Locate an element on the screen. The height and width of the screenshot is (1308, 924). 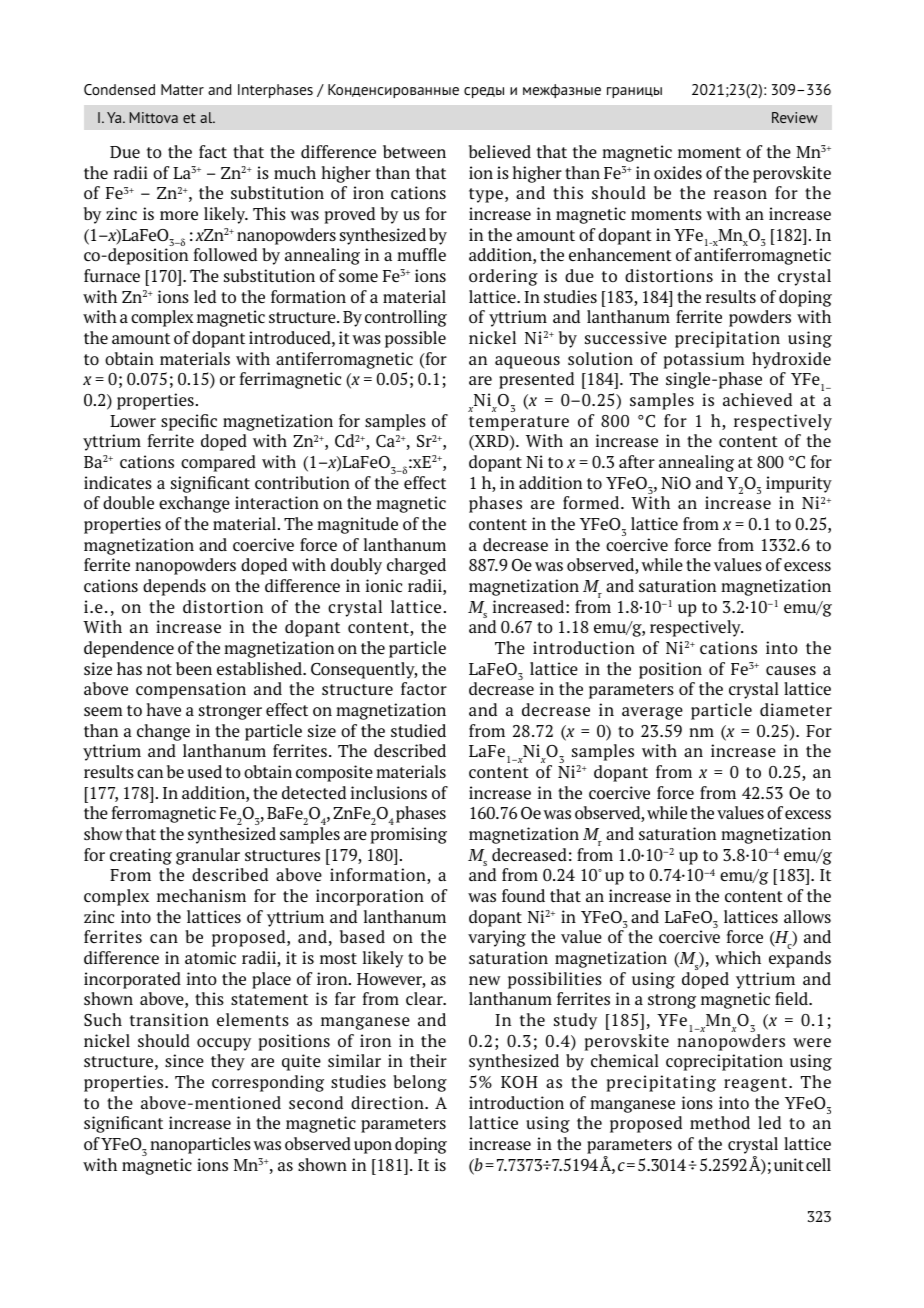
mechanism is located at coordinates (201, 895).
